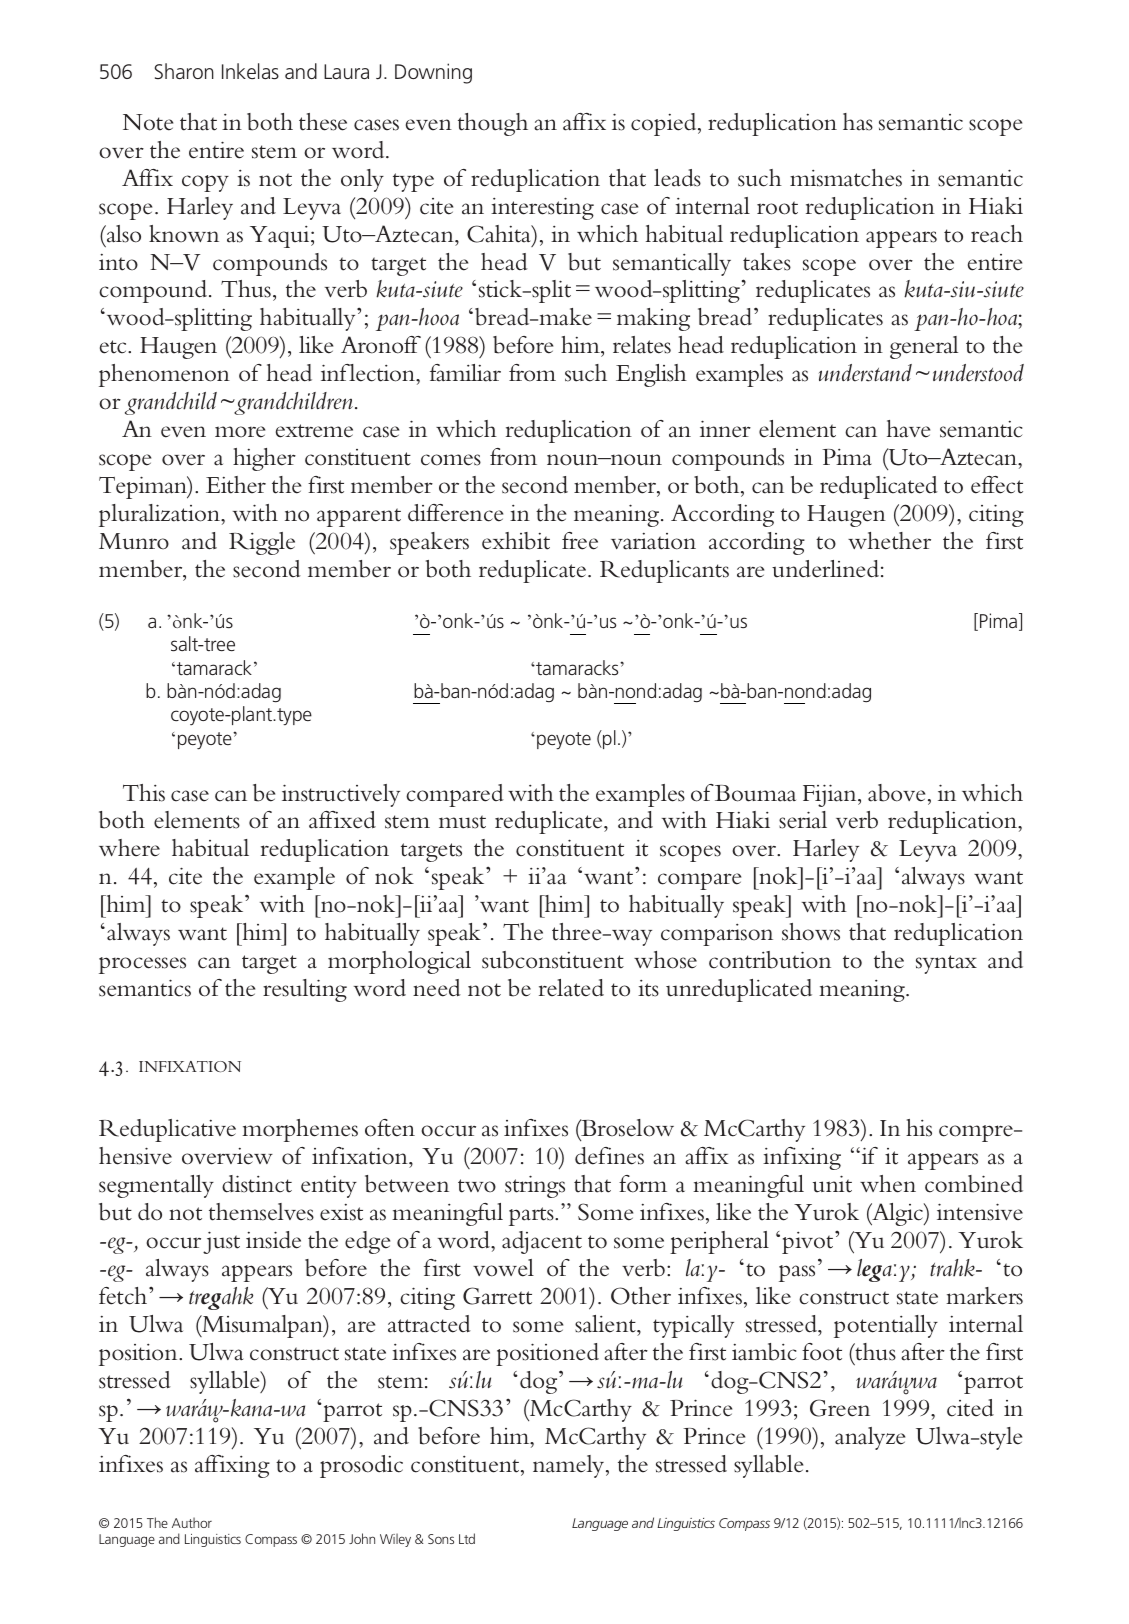 This page has width=1129, height=1624. I want to click on analyze, so click(870, 1438).
